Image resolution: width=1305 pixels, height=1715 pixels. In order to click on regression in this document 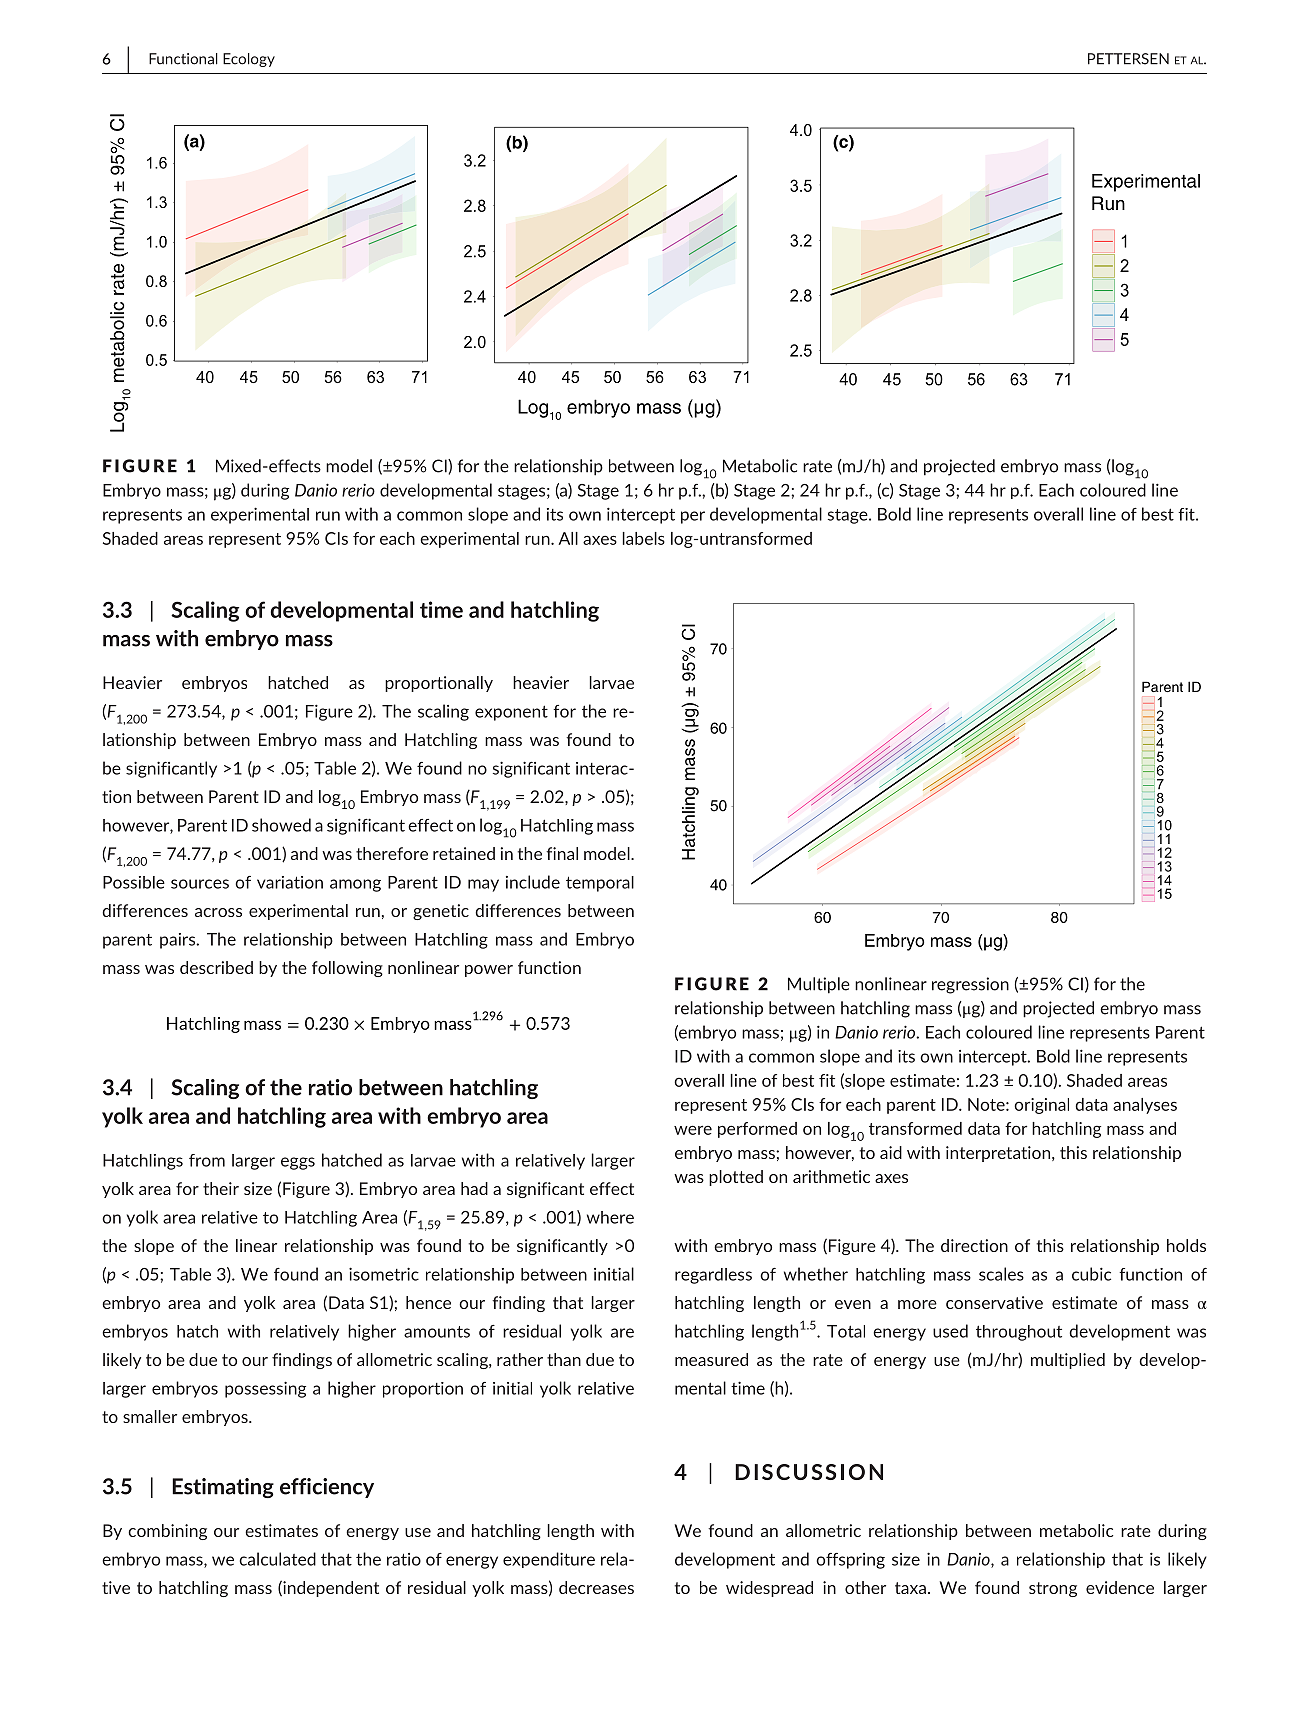, I will do `click(970, 985)`.
